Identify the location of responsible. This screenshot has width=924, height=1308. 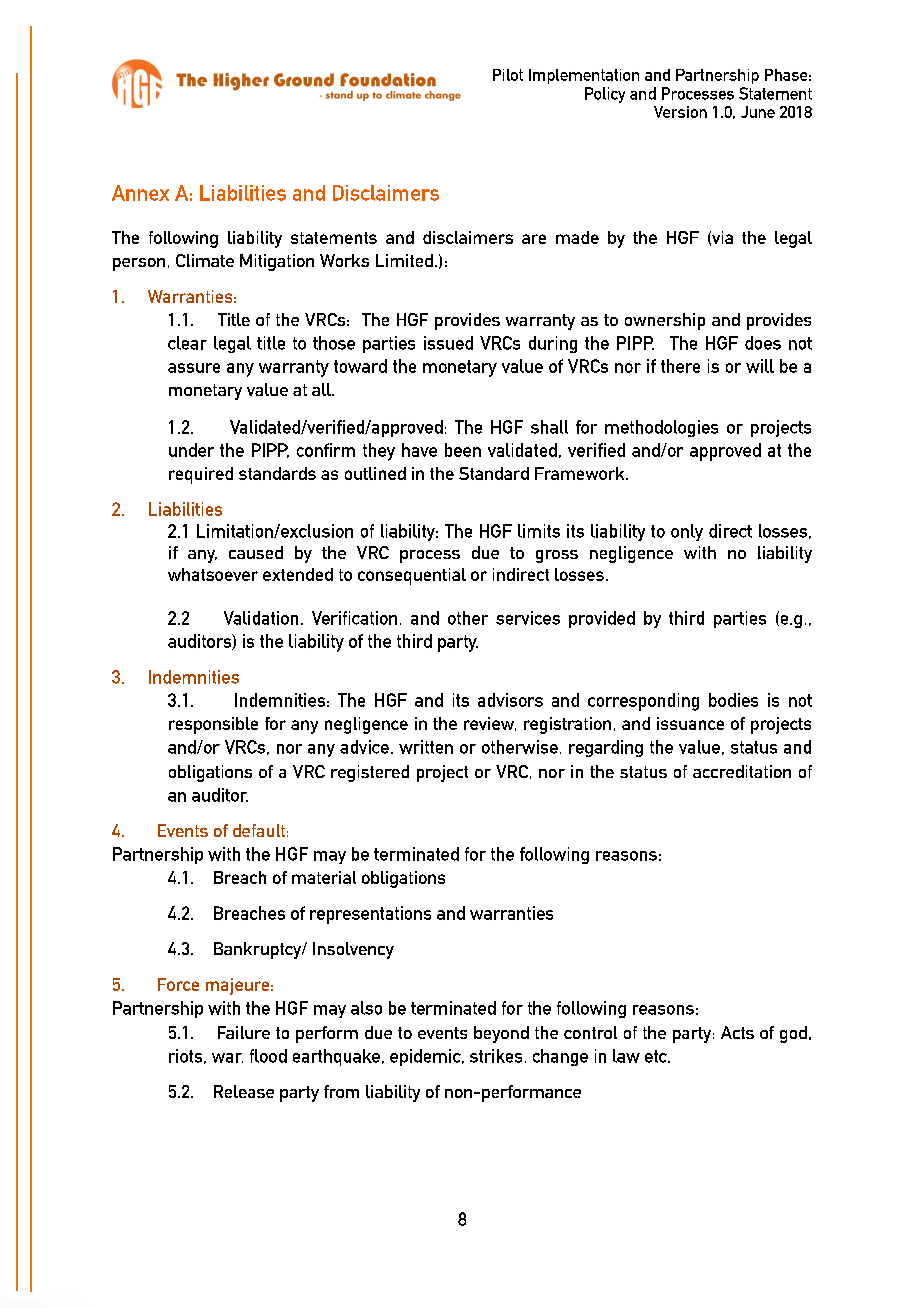
(213, 725).
